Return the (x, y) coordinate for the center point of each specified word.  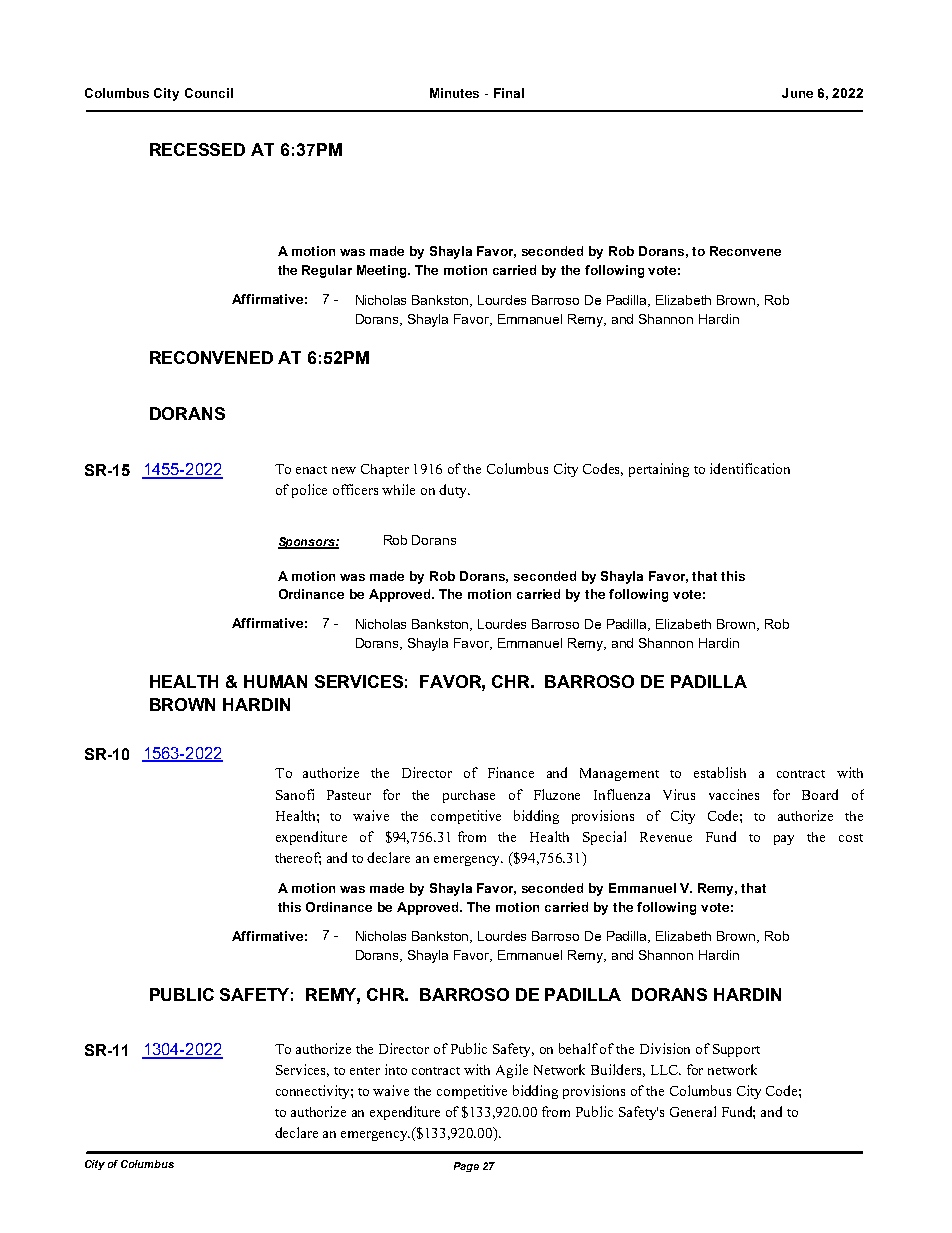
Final (509, 93)
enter (365, 1071)
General (693, 1111)
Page (466, 1167)
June (797, 93)
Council (209, 93)
